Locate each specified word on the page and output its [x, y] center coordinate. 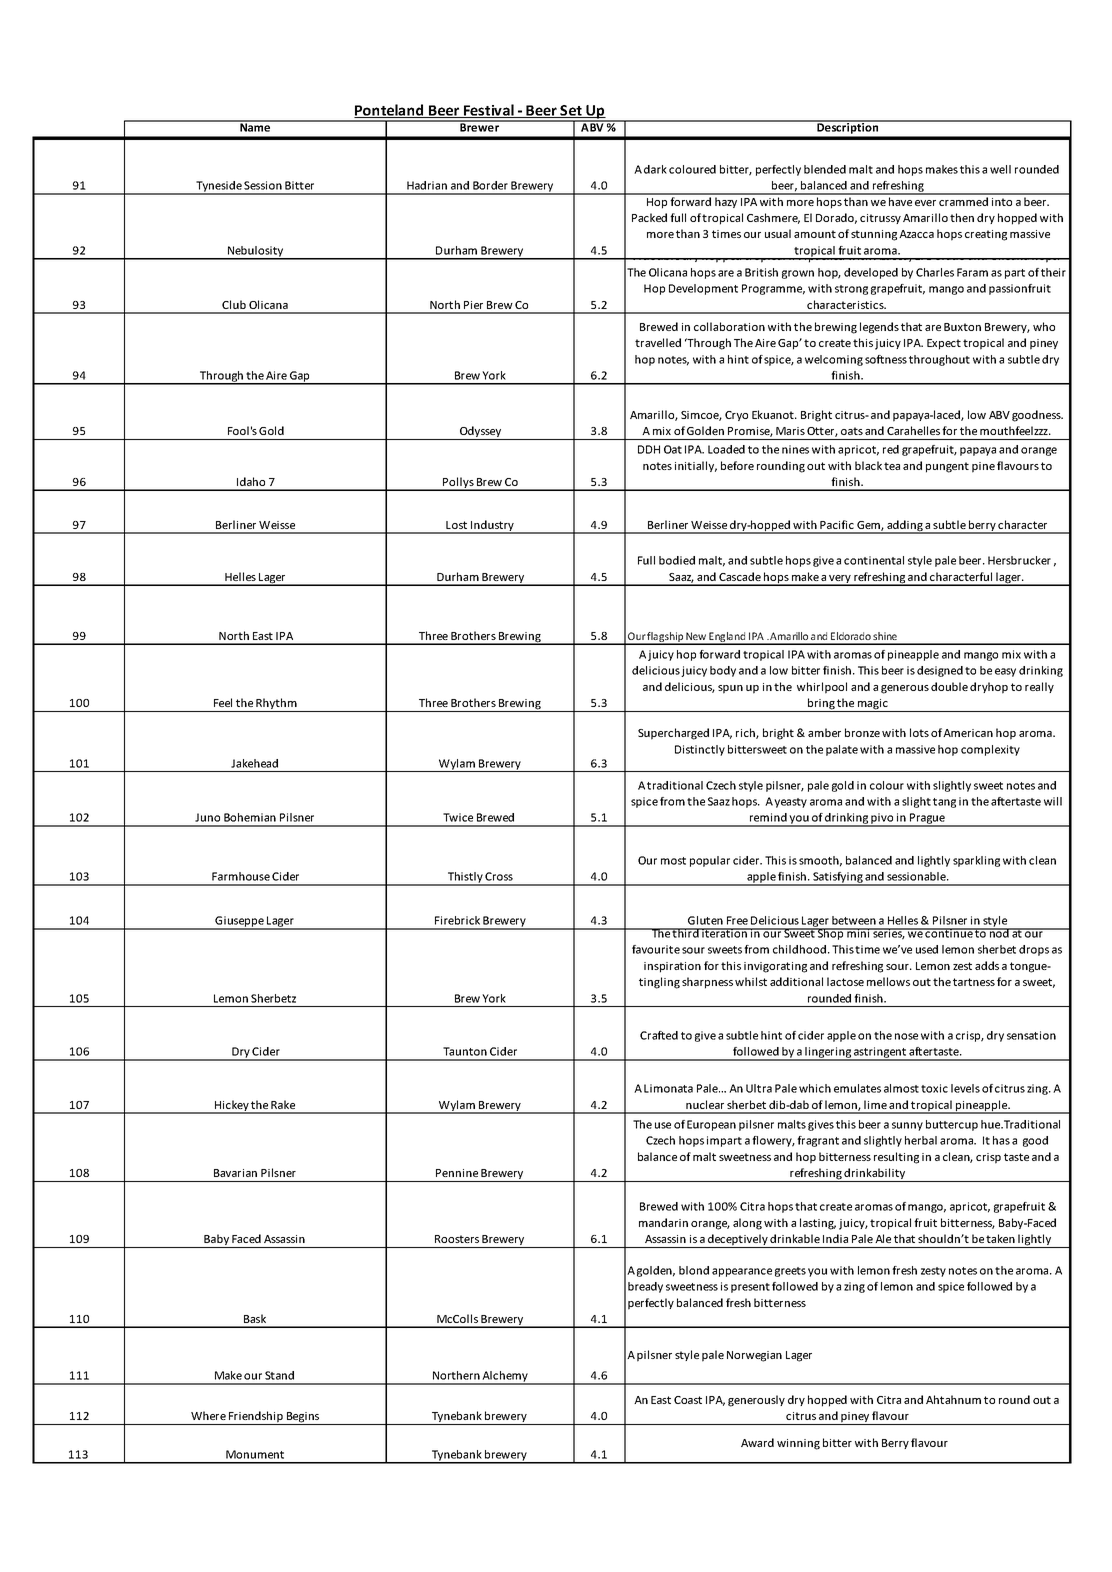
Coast [688, 1400]
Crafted [659, 1035]
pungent [947, 467]
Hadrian [427, 185]
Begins [303, 1418]
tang [944, 803]
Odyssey [481, 433]
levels [965, 1088]
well [1000, 169]
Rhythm [277, 705]
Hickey [232, 1107]
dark [655, 169]
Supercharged [673, 734]
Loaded [726, 449]
